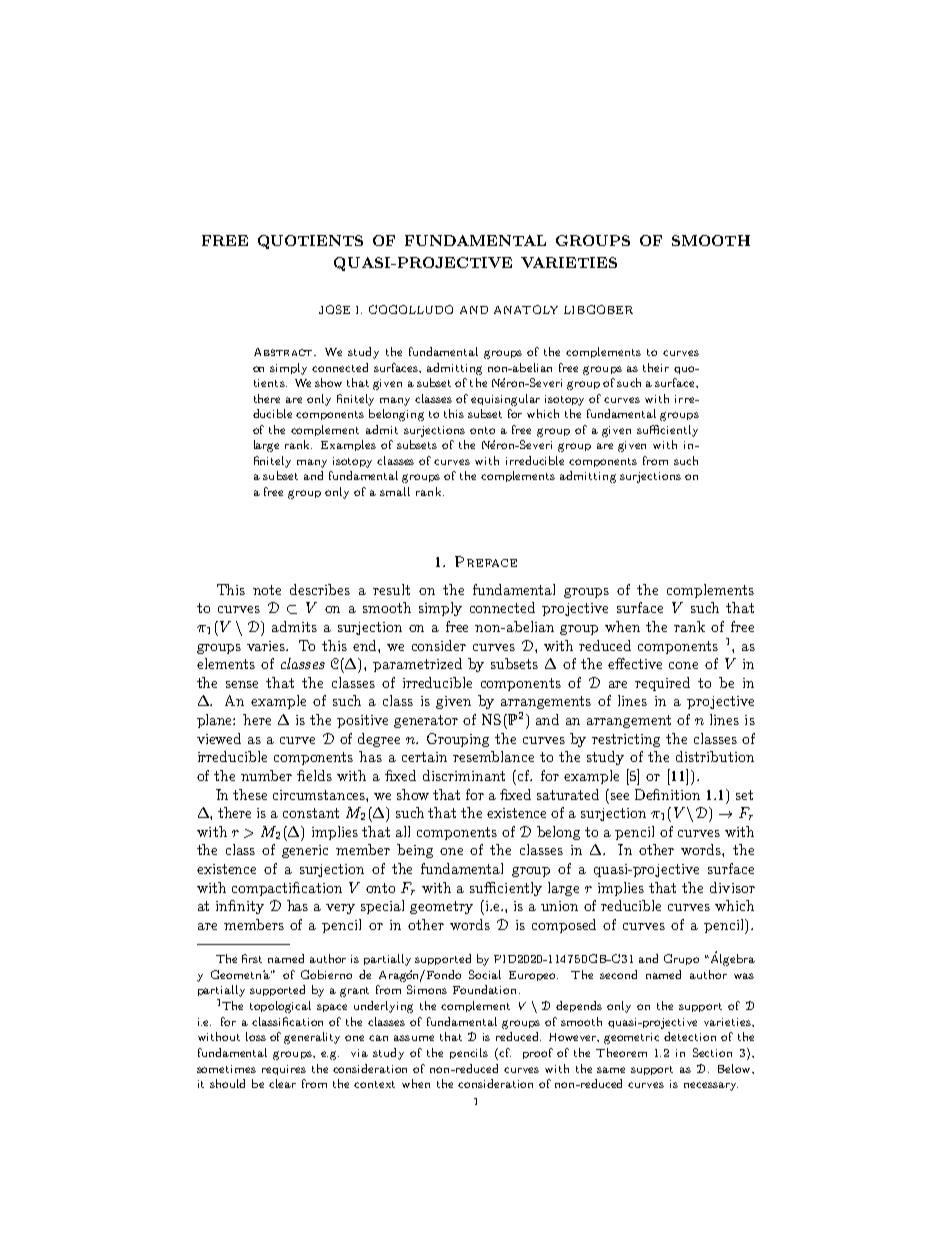 The height and width of the screenshot is (1233, 952). I want to click on their, so click(656, 367).
